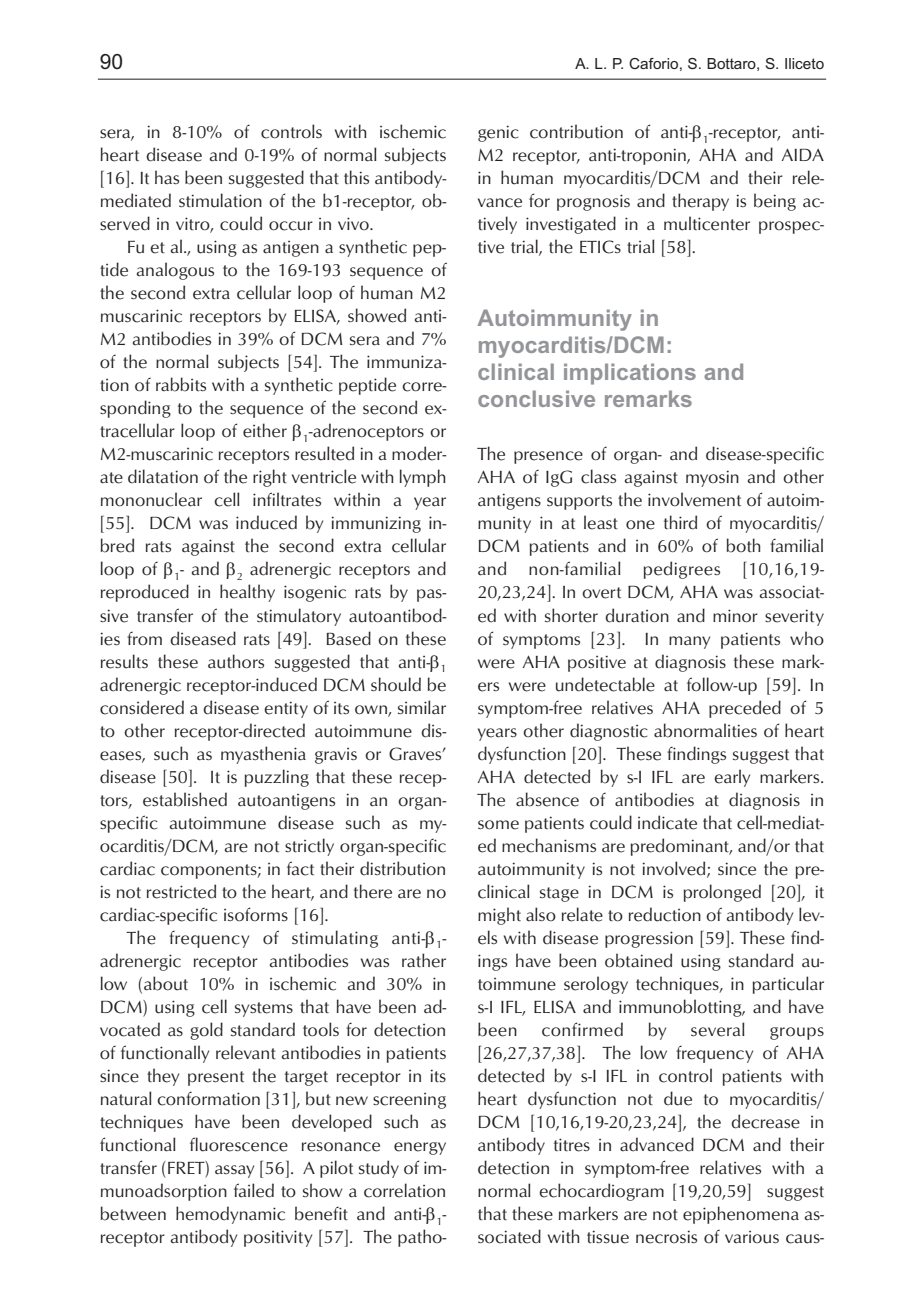 The image size is (924, 1305). I want to click on rather, so click(424, 960).
